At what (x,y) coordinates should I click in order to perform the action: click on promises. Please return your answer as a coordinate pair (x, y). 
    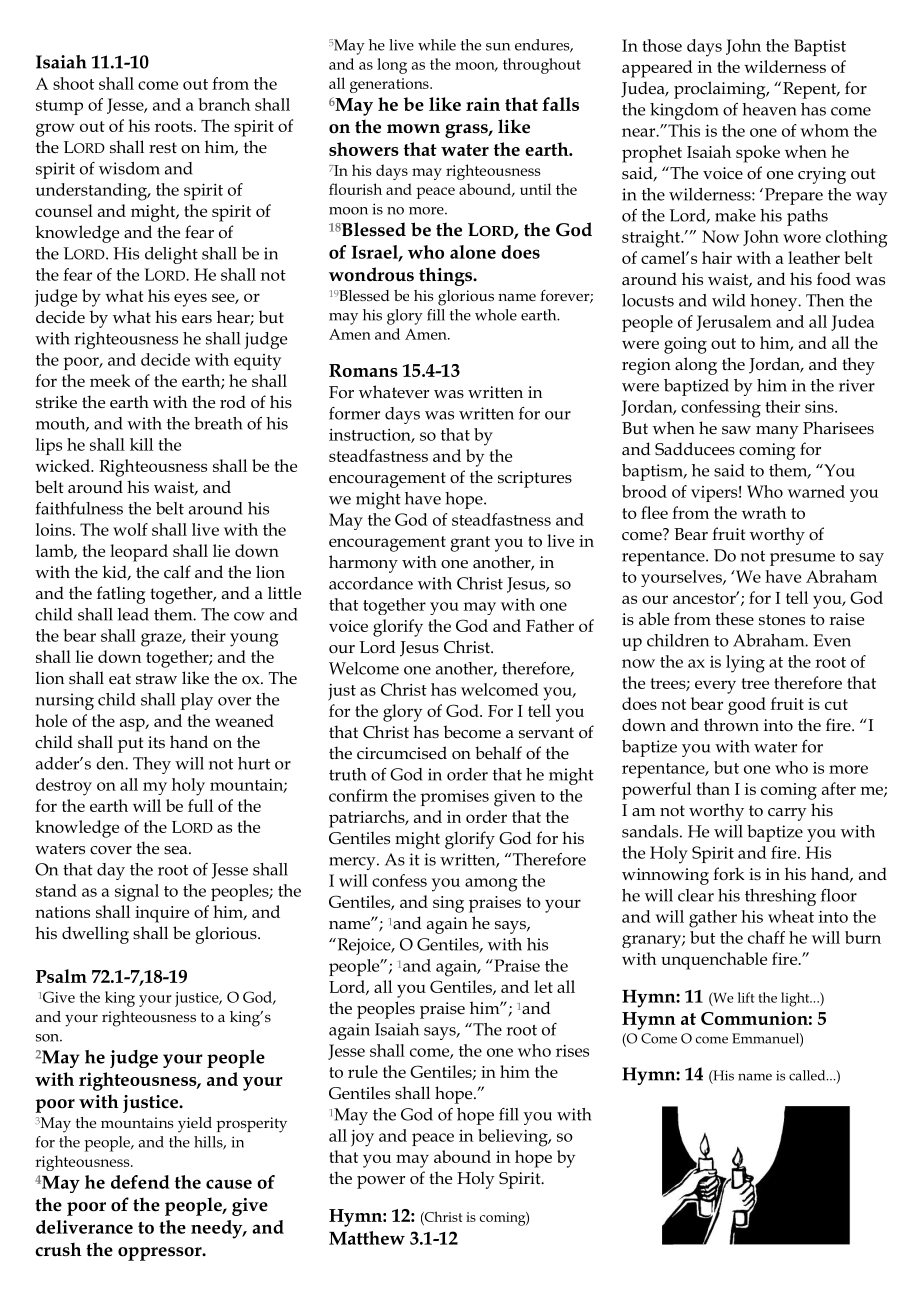
    Looking at the image, I should click on (454, 798).
